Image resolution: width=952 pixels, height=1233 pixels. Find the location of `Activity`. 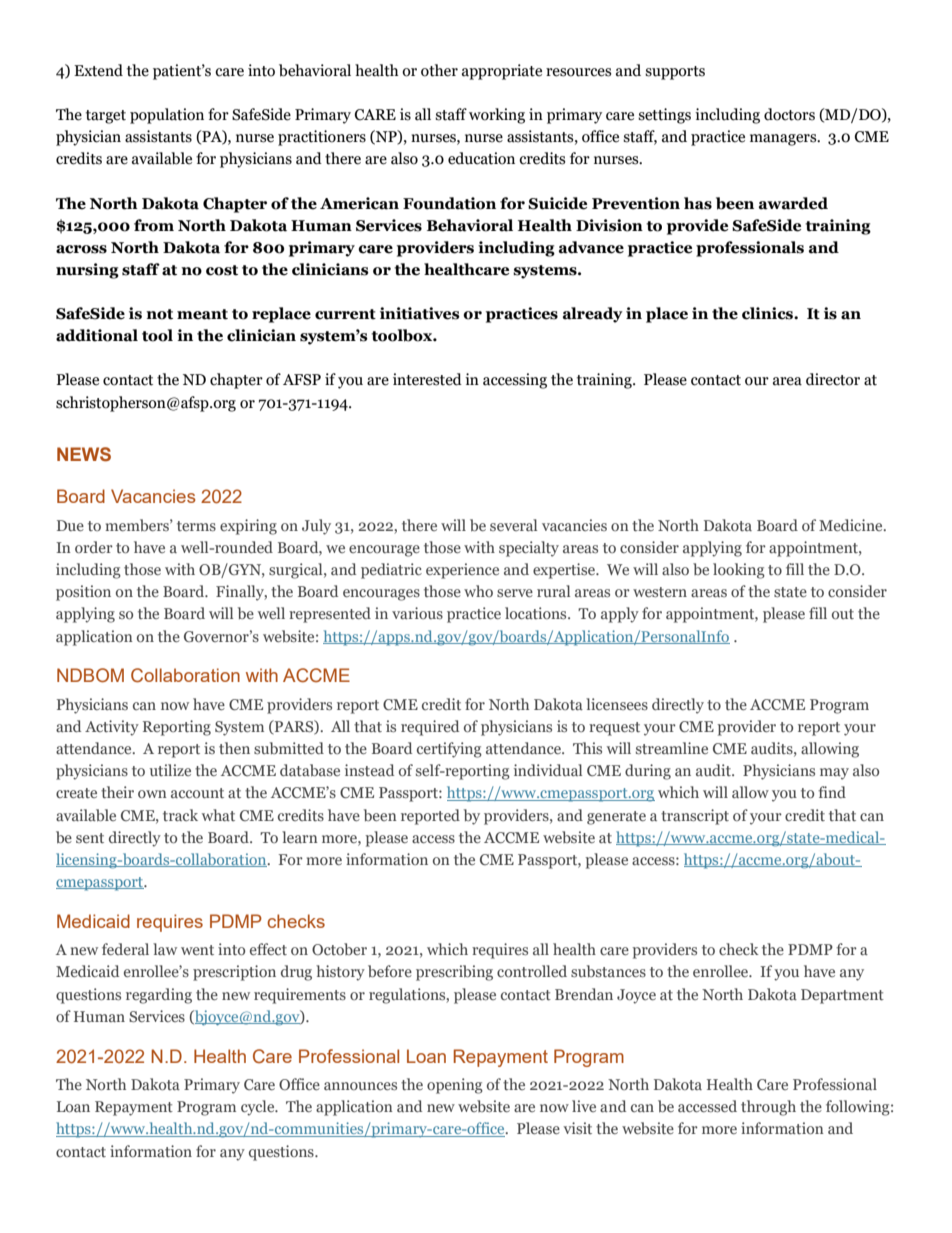

Activity is located at coordinates (112, 728).
